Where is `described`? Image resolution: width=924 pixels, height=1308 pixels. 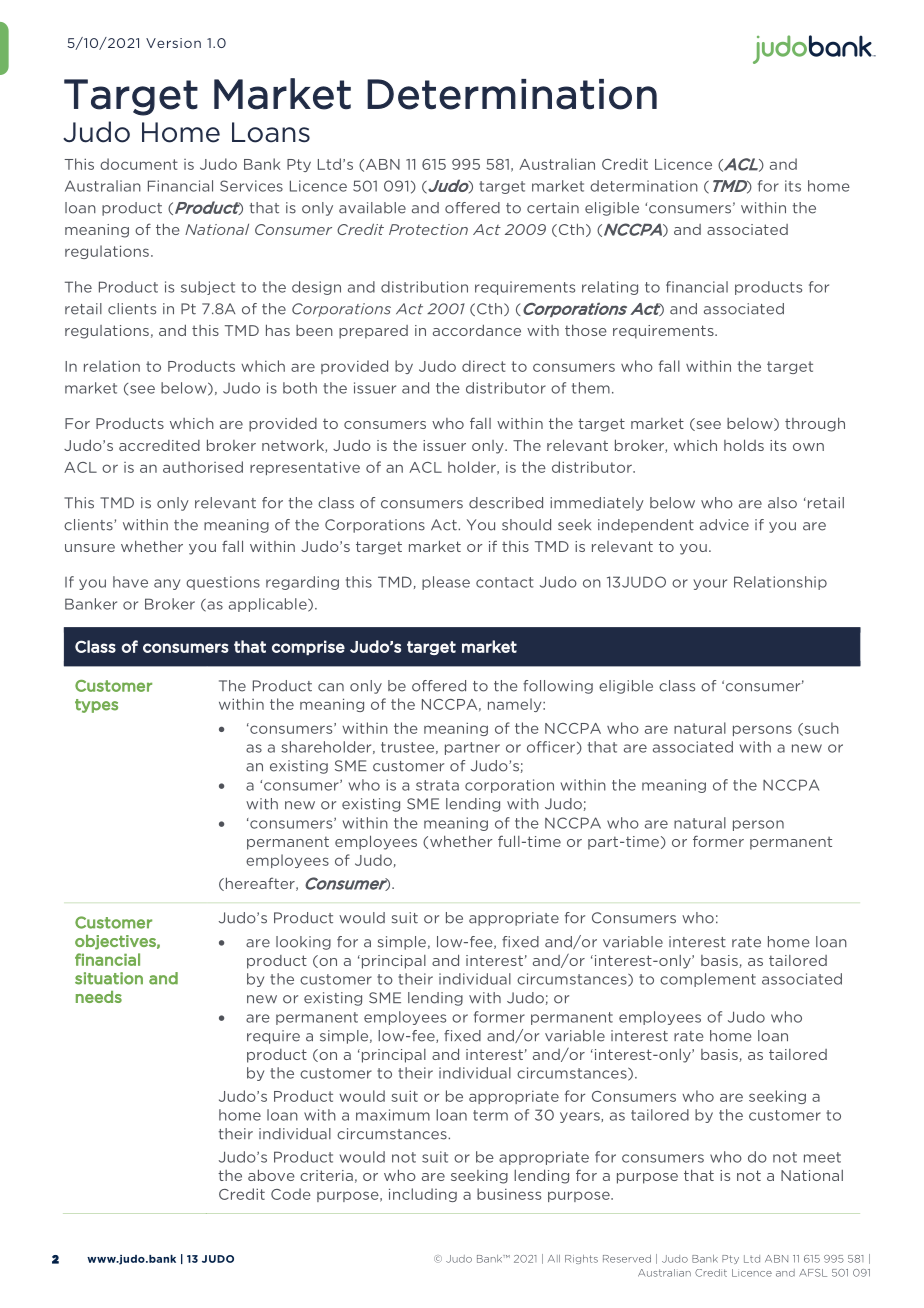
described is located at coordinates (506, 503).
